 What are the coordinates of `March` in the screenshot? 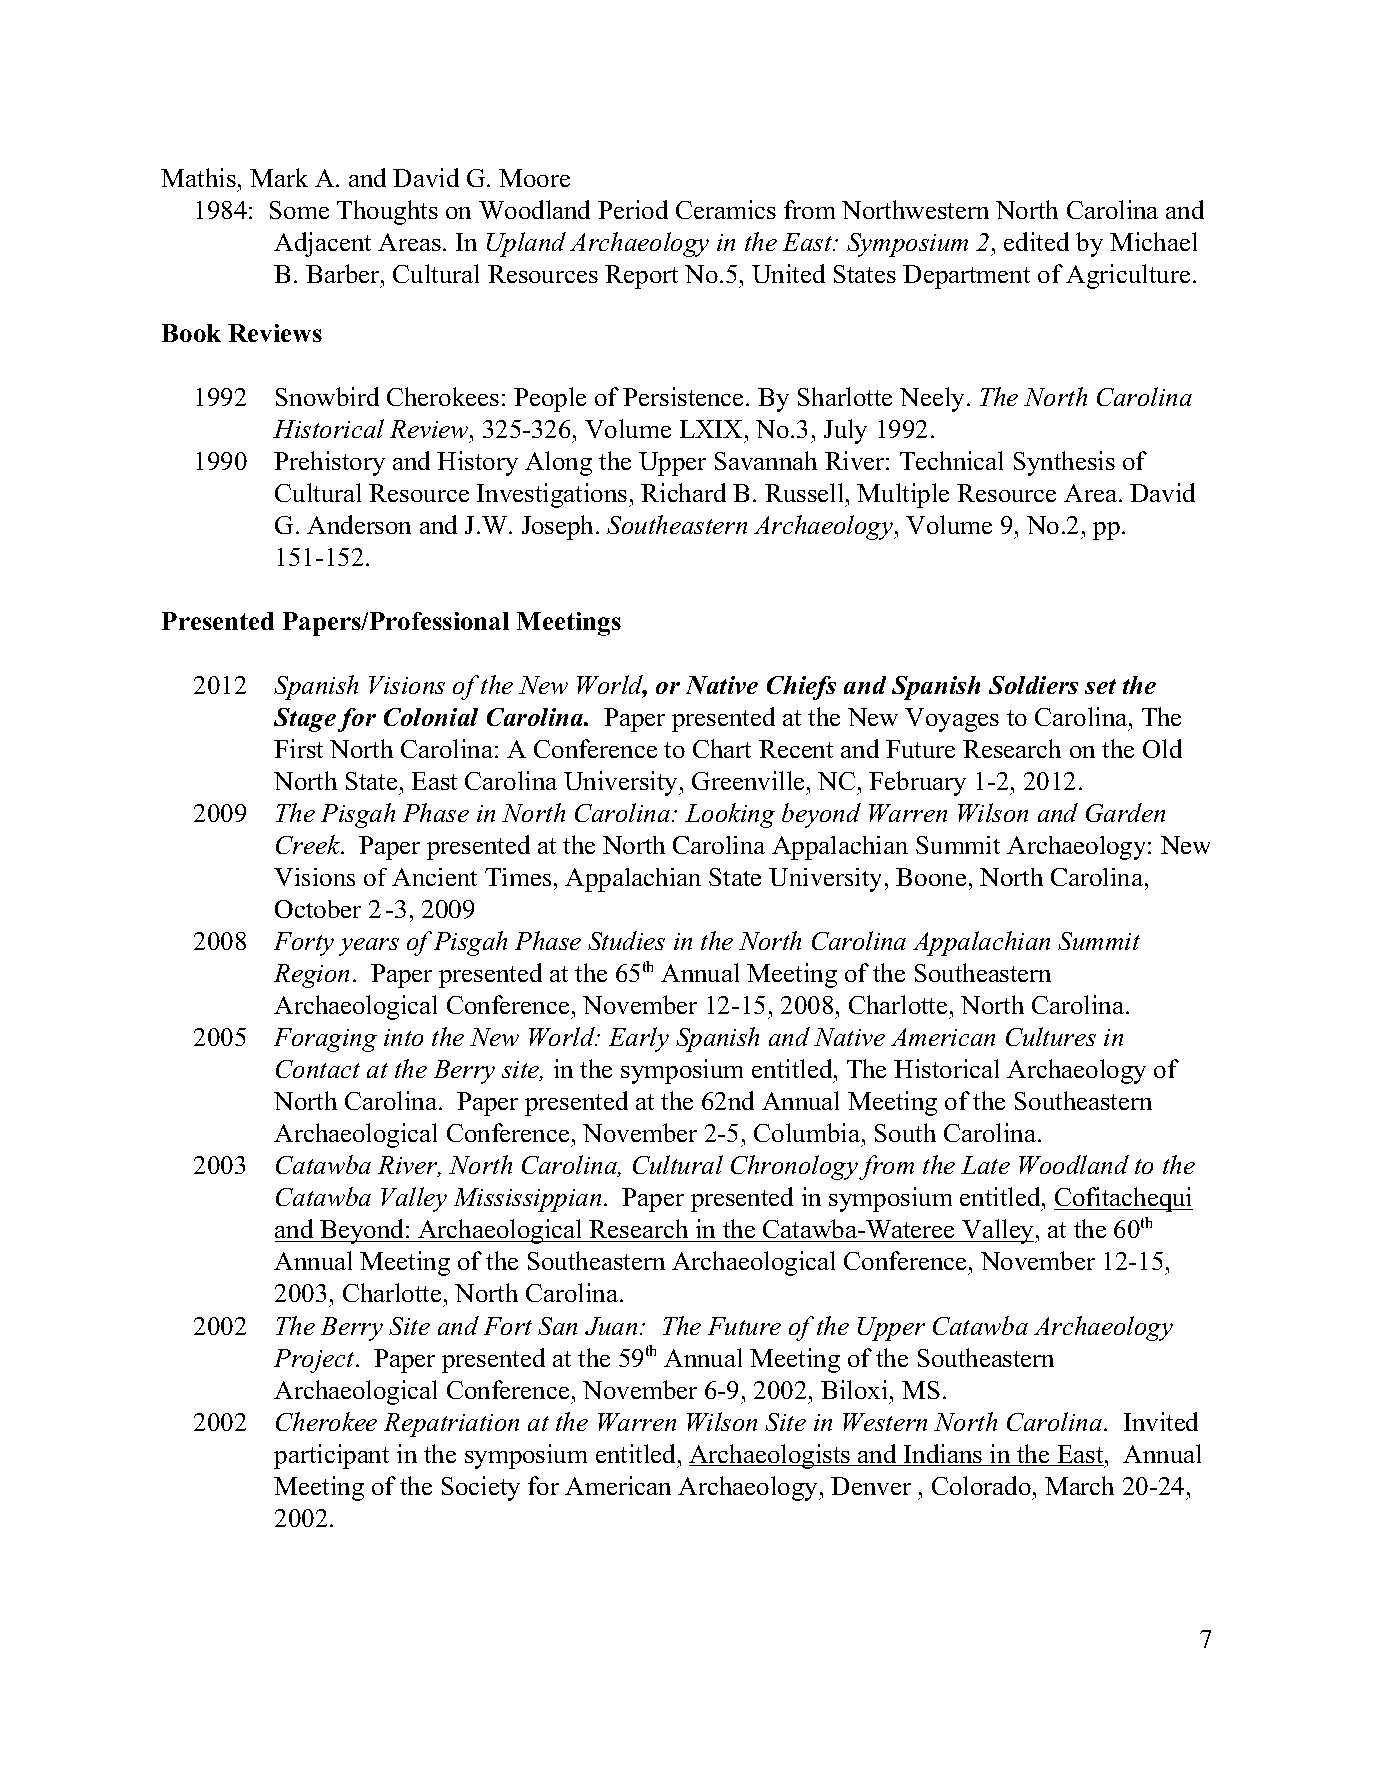 It's located at (1079, 1485).
